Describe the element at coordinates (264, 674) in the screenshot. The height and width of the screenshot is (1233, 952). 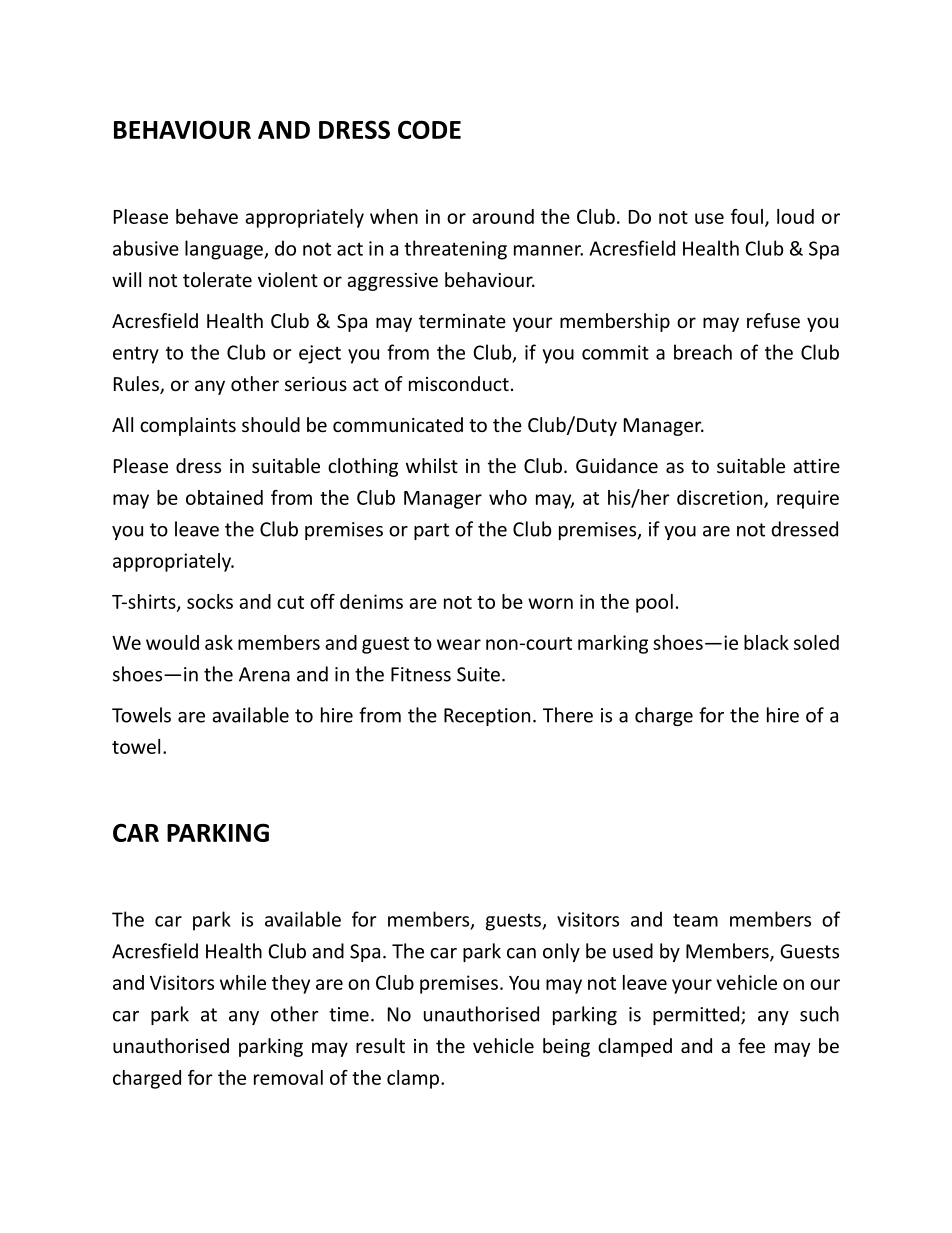
I see `Arena` at that location.
